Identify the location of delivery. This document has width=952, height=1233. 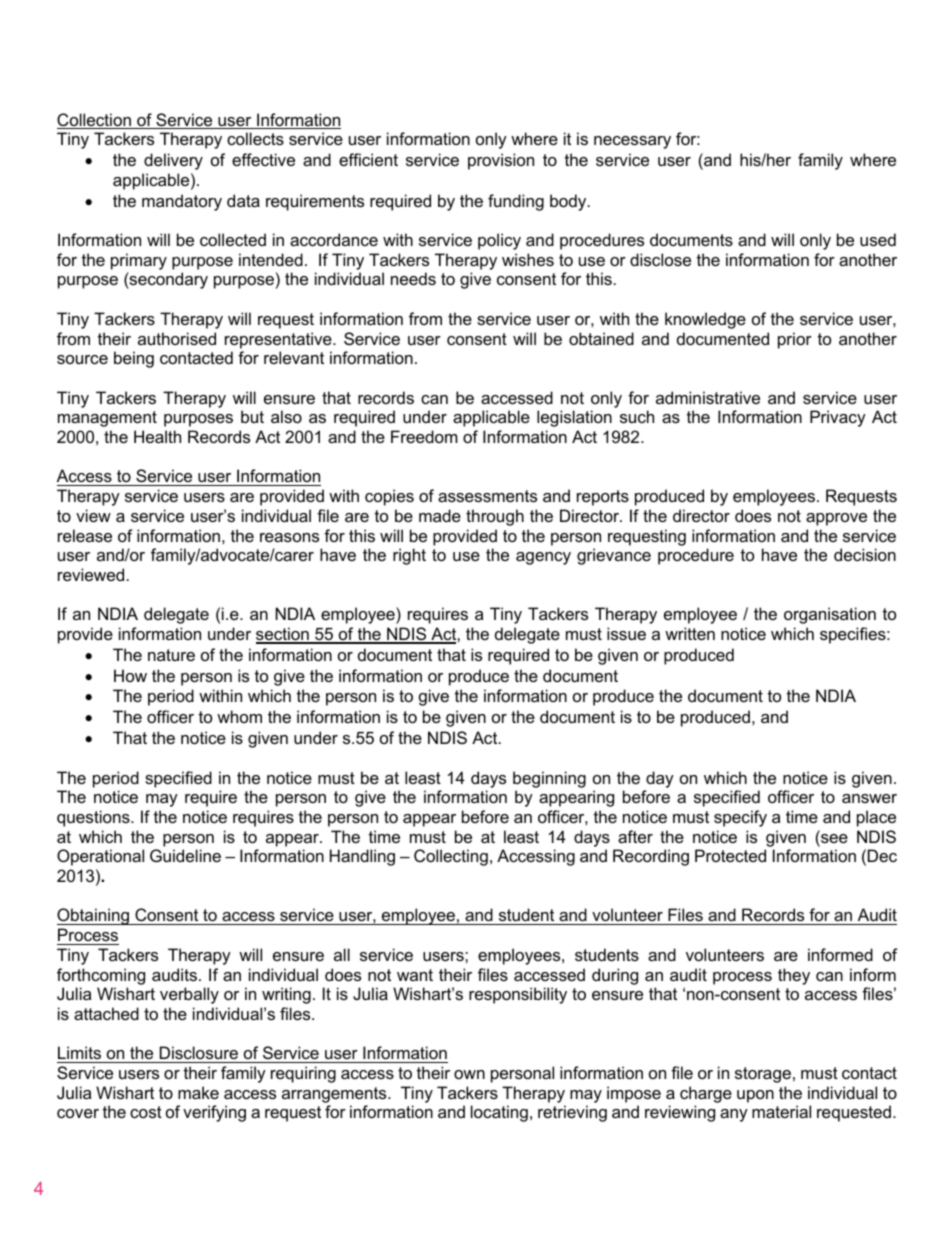
(173, 161).
